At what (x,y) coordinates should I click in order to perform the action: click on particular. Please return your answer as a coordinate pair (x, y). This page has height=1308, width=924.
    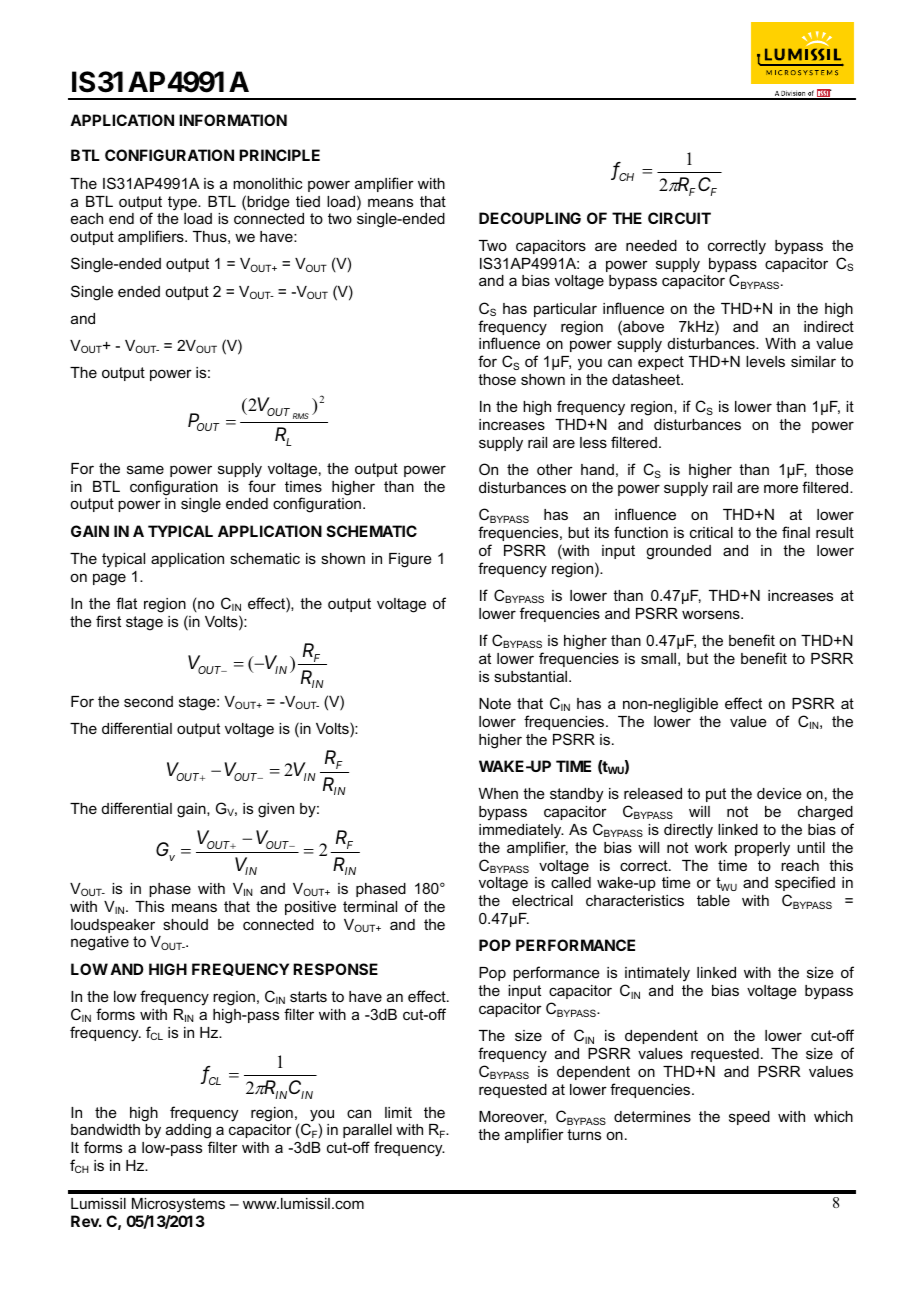
    Looking at the image, I should click on (565, 310).
